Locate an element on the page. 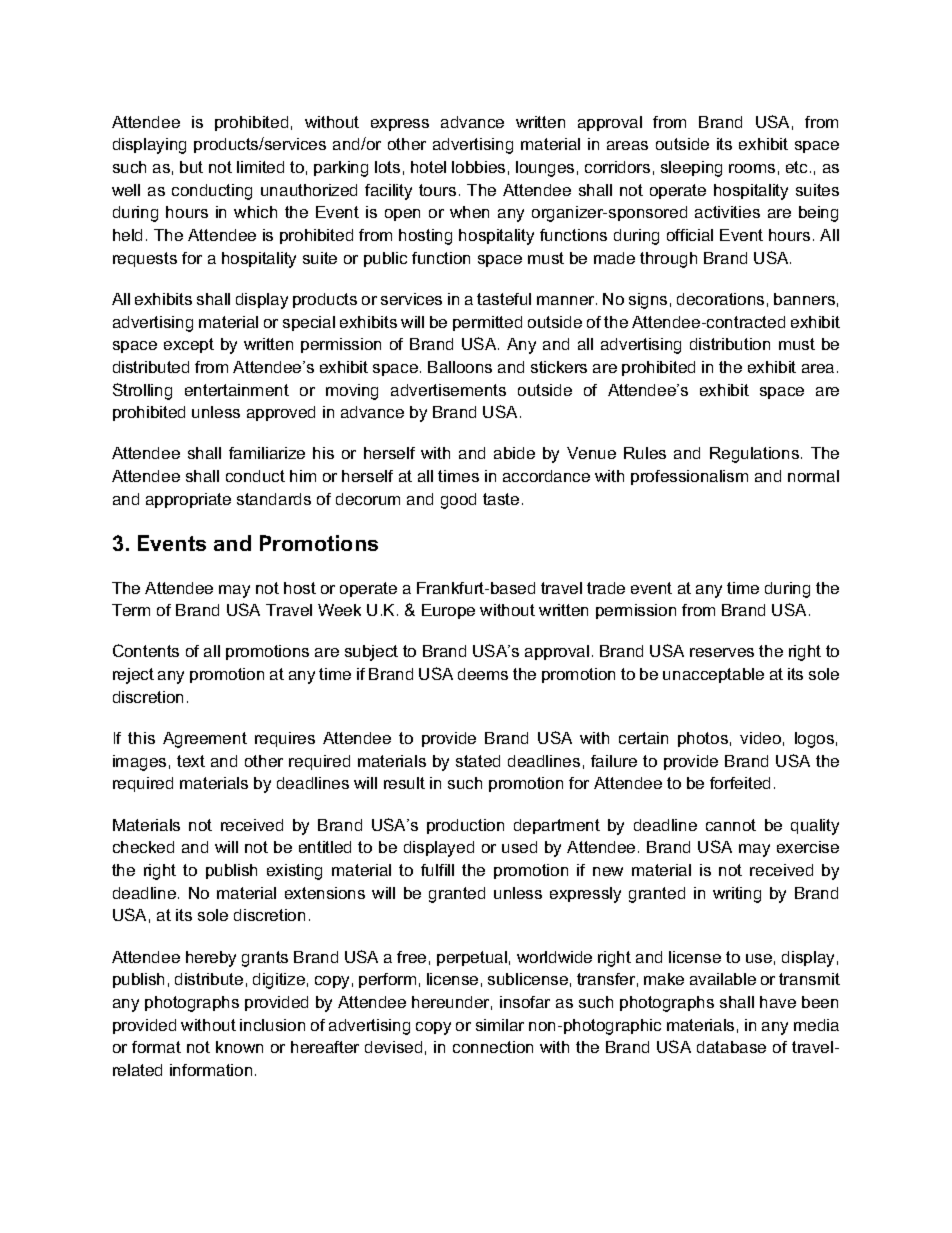  production is located at coordinates (465, 826).
